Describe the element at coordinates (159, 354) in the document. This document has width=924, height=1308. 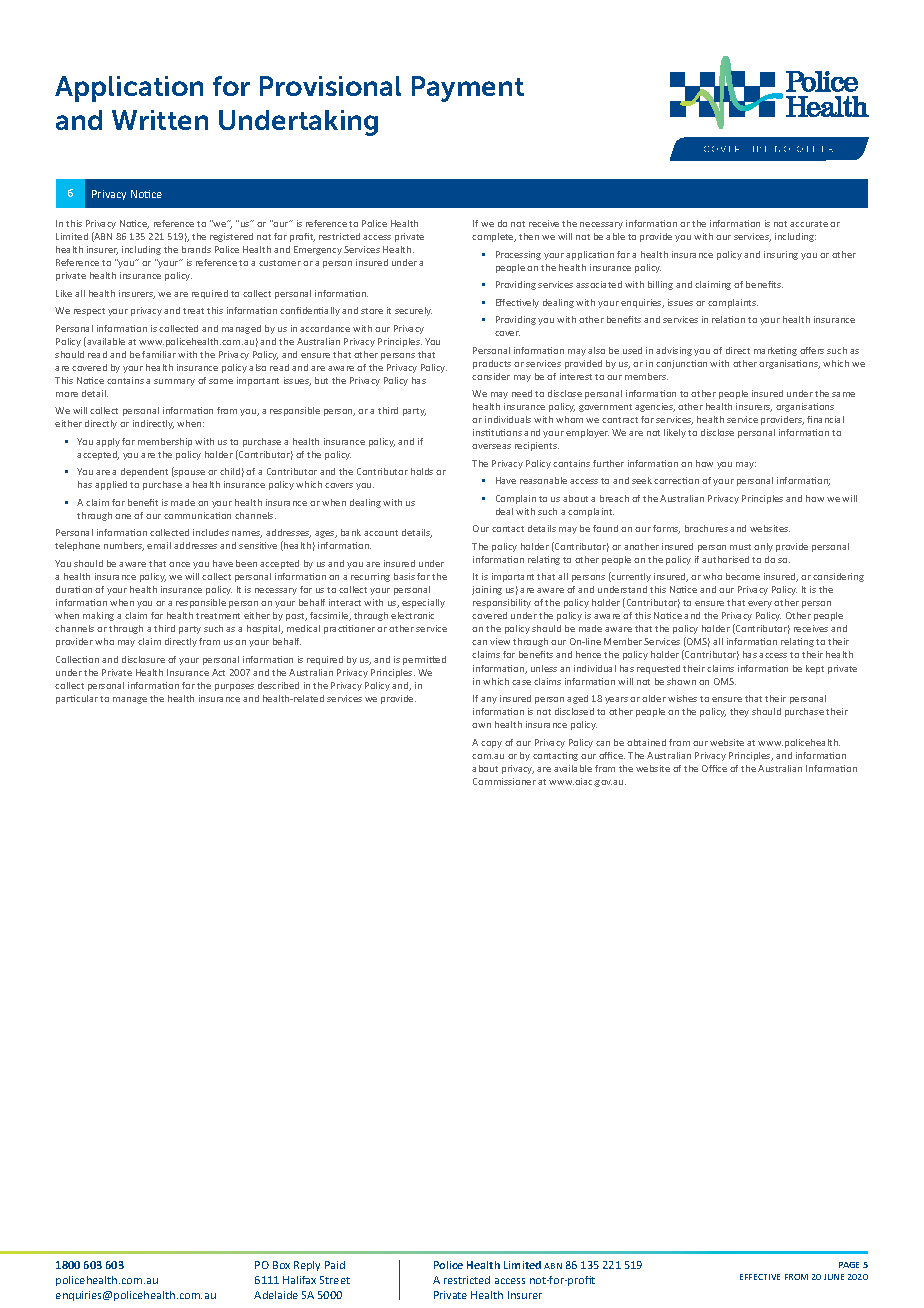
I see `familiar` at that location.
